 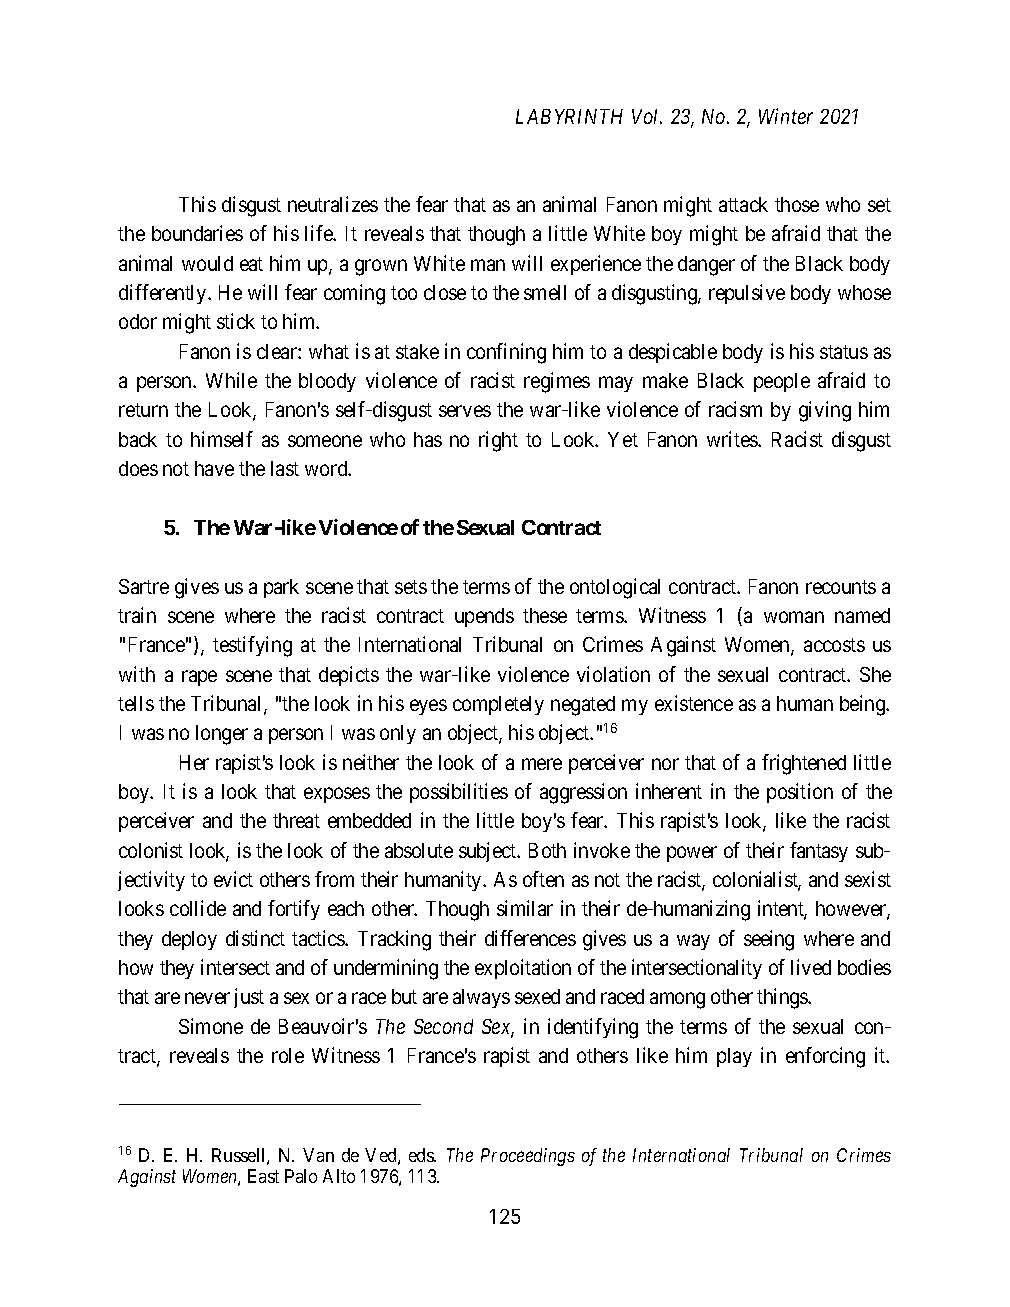 I want to click on East, so click(x=263, y=1176).
